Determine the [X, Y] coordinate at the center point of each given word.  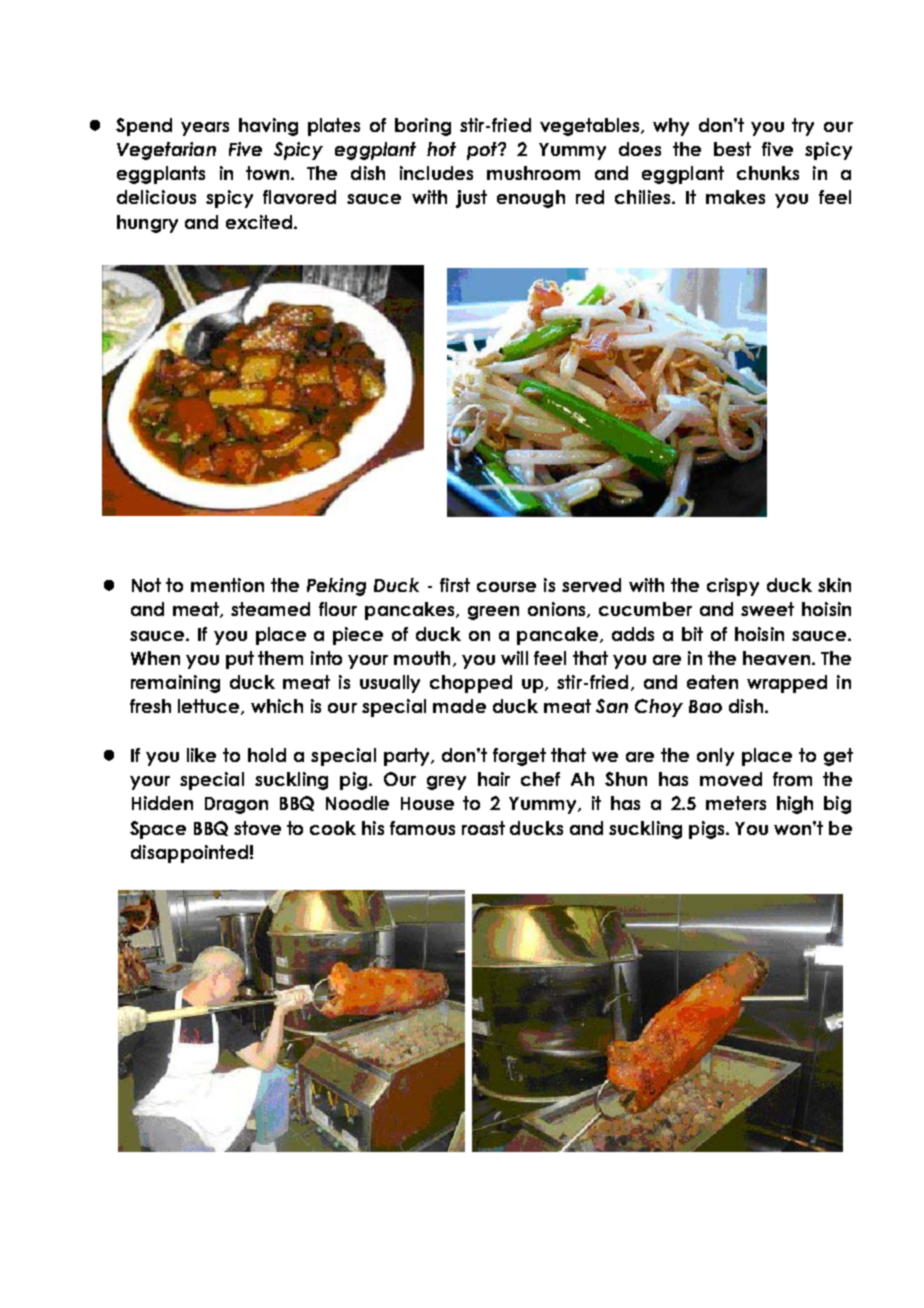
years [205, 129]
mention [227, 585]
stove [257, 828]
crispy [733, 587]
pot [483, 151]
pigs [708, 830]
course [506, 587]
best [732, 149]
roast [483, 828]
